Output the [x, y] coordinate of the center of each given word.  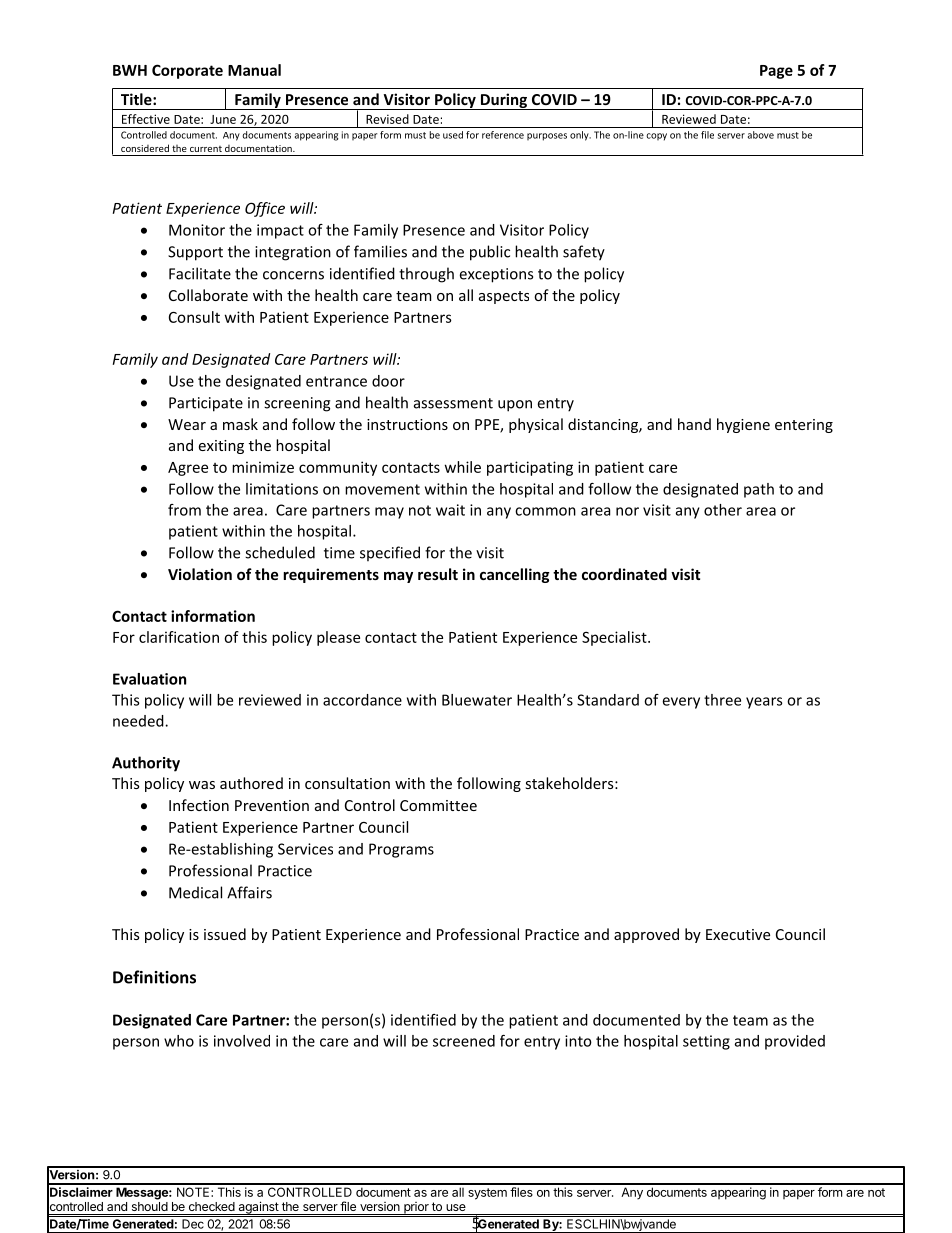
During [504, 101]
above [761, 135]
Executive [738, 934]
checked [212, 1206]
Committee [438, 805]
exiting [221, 447]
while [463, 467]
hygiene [743, 425]
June [223, 119]
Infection [199, 805]
